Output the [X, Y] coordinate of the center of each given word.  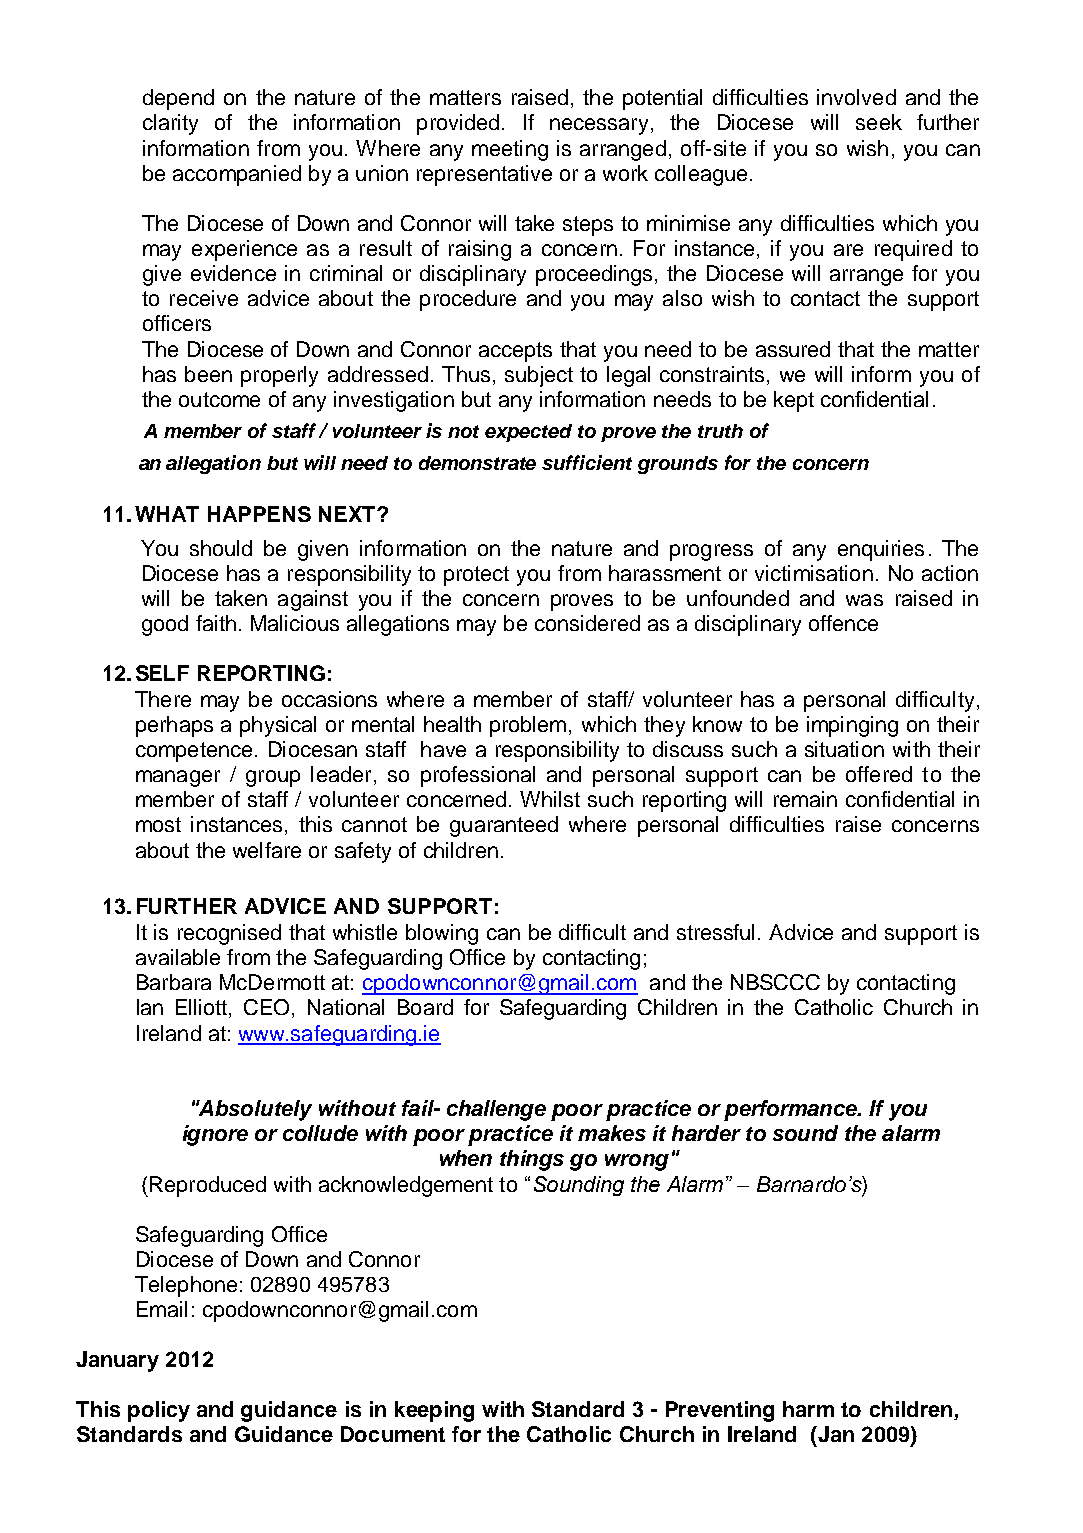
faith [216, 623]
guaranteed [504, 826]
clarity [170, 124]
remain [805, 799]
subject [539, 376]
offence [843, 623]
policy [159, 1411]
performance [792, 1110]
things [532, 1160]
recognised [229, 934]
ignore [215, 1135]
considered [587, 623]
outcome [219, 399]
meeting [510, 150]
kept [794, 401]
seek [879, 122]
